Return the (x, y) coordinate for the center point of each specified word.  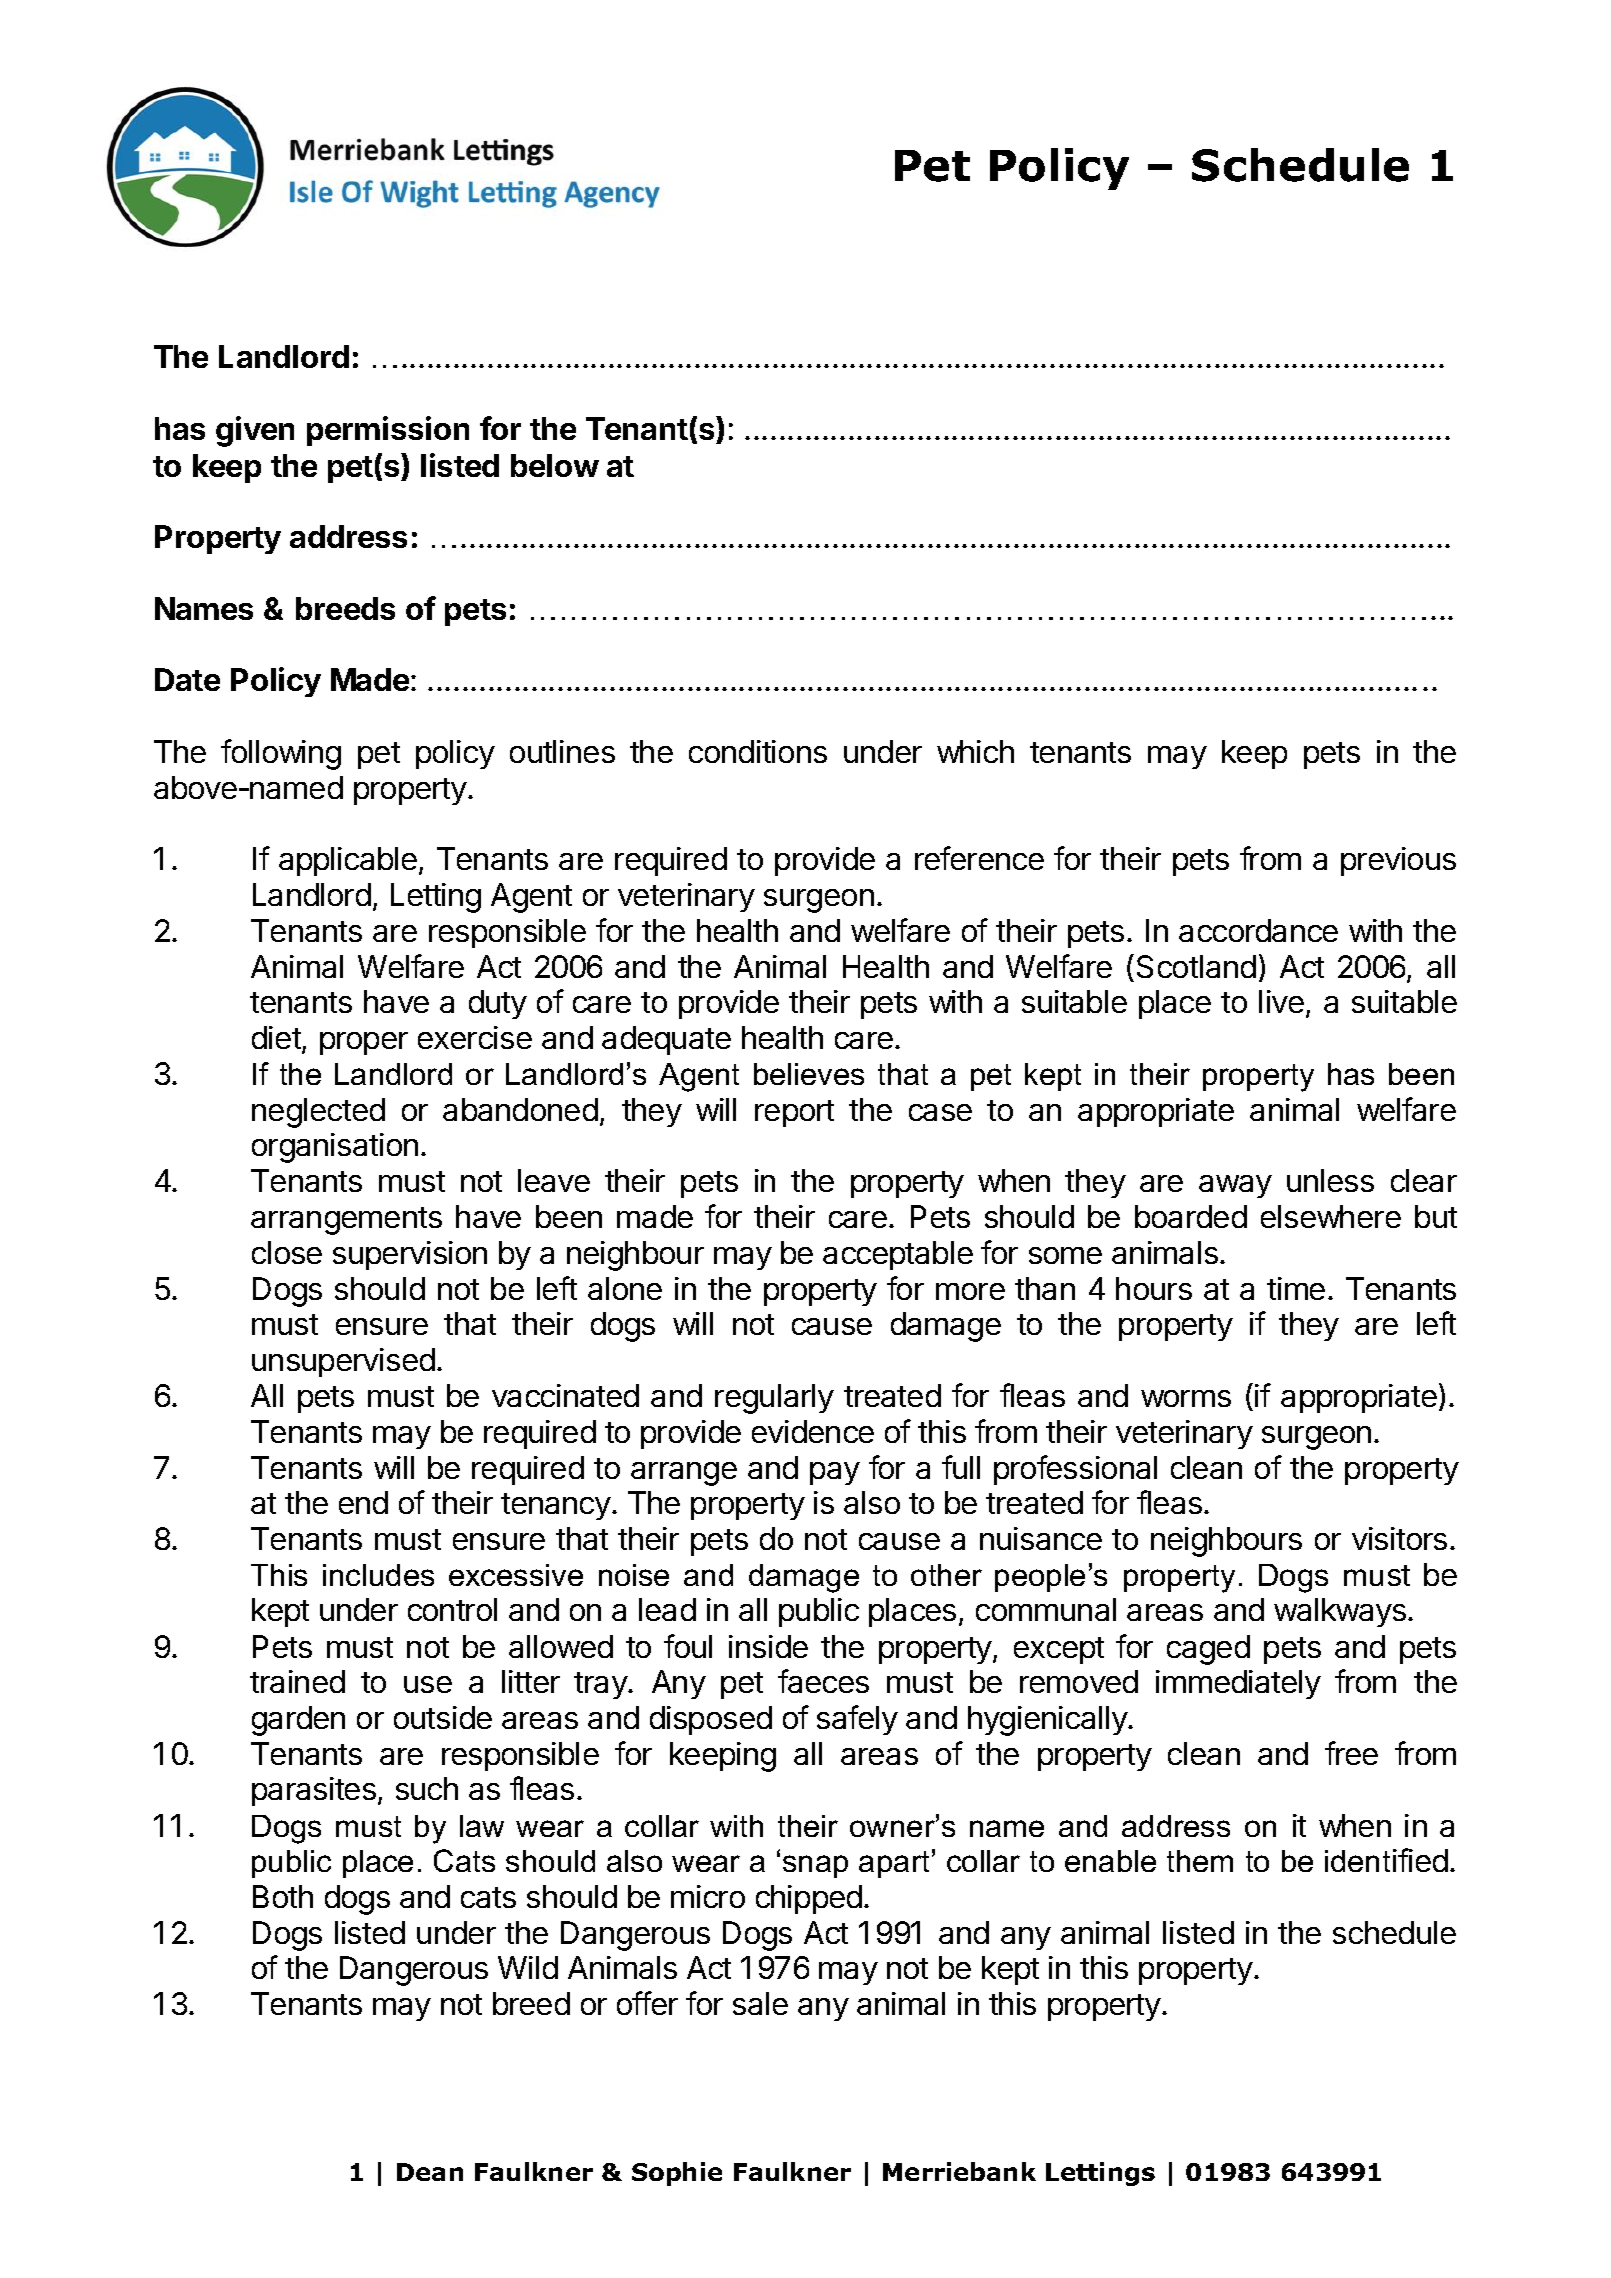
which (975, 751)
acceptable (898, 1255)
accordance (1258, 930)
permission (388, 431)
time (1296, 1288)
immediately (1238, 1684)
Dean (430, 2172)
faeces (823, 1681)
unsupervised (343, 1362)
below (555, 465)
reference (979, 858)
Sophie (677, 2174)
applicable (348, 861)
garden (298, 1721)
